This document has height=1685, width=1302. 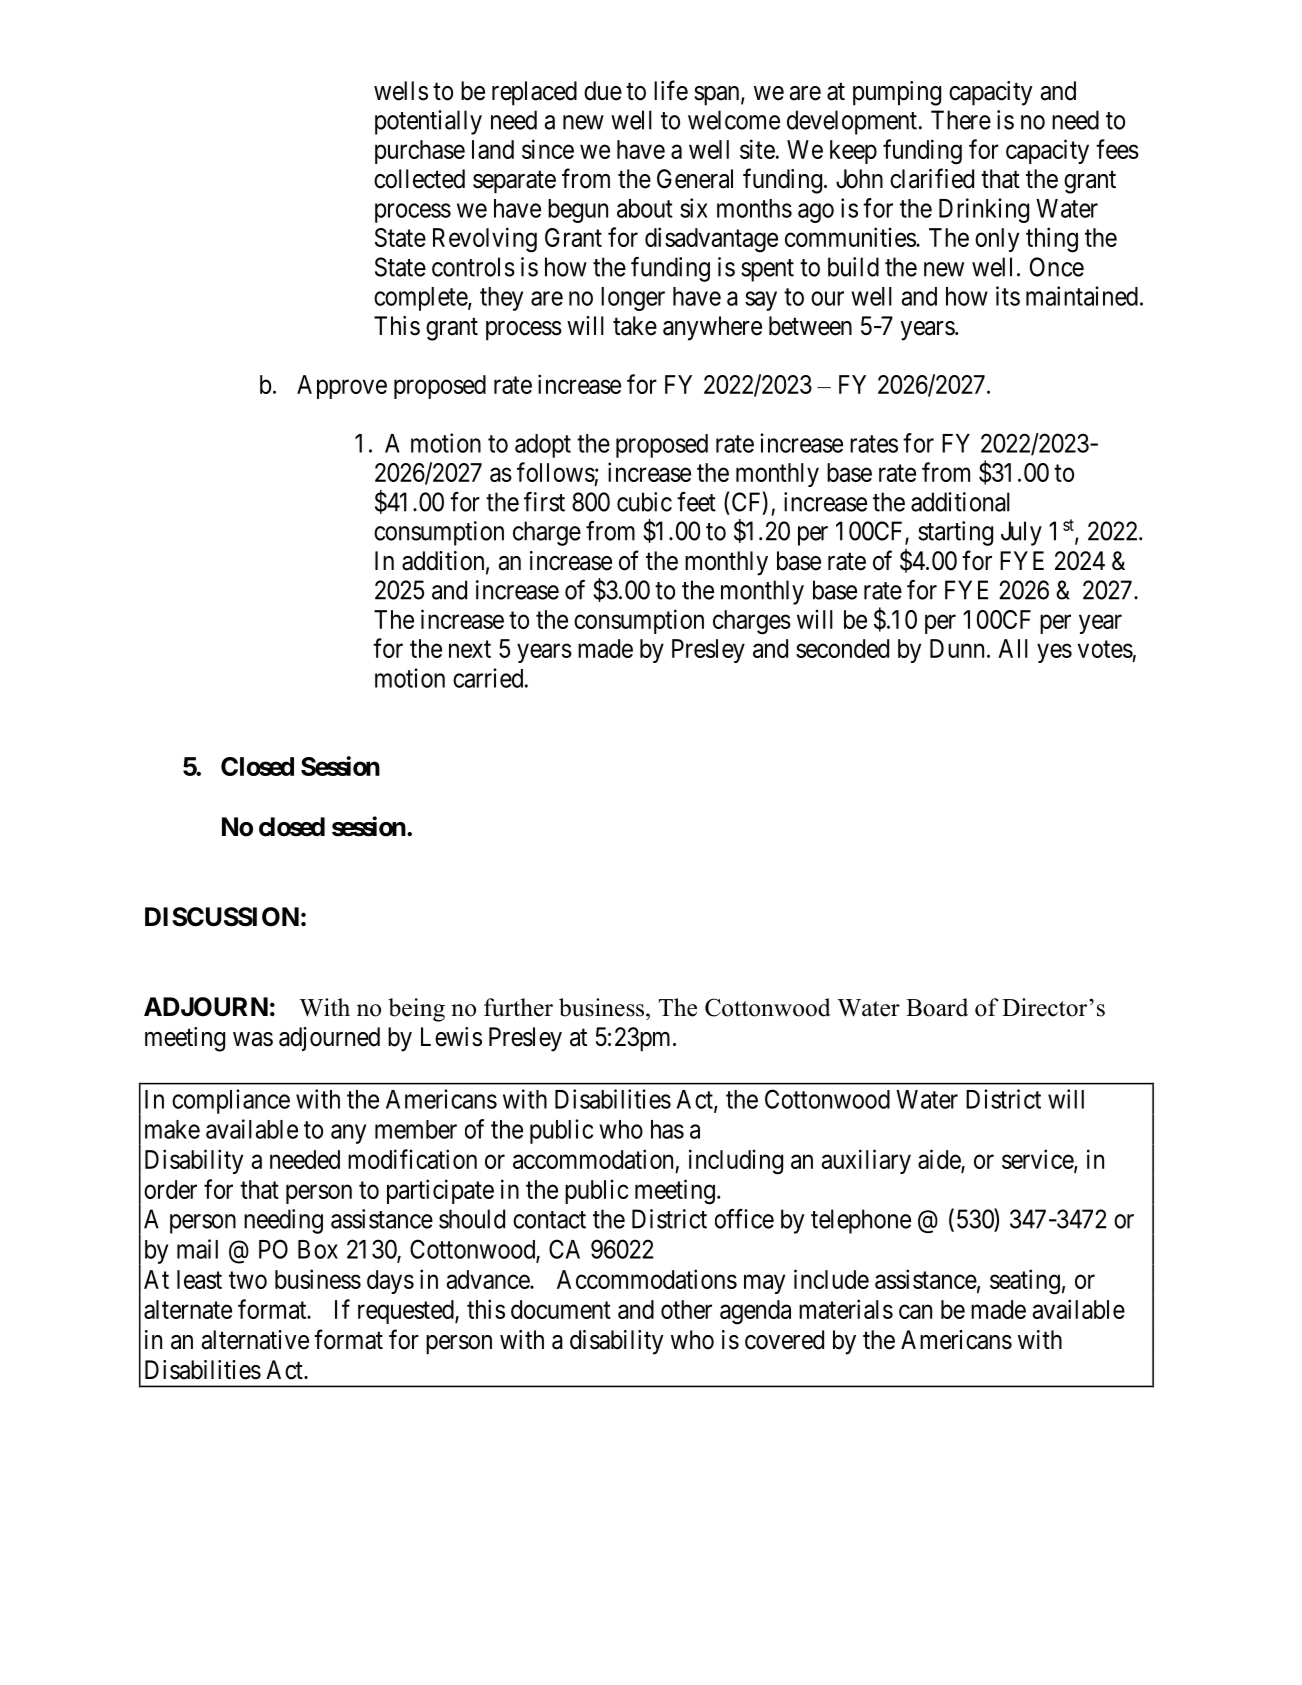 I want to click on There, so click(x=961, y=120).
